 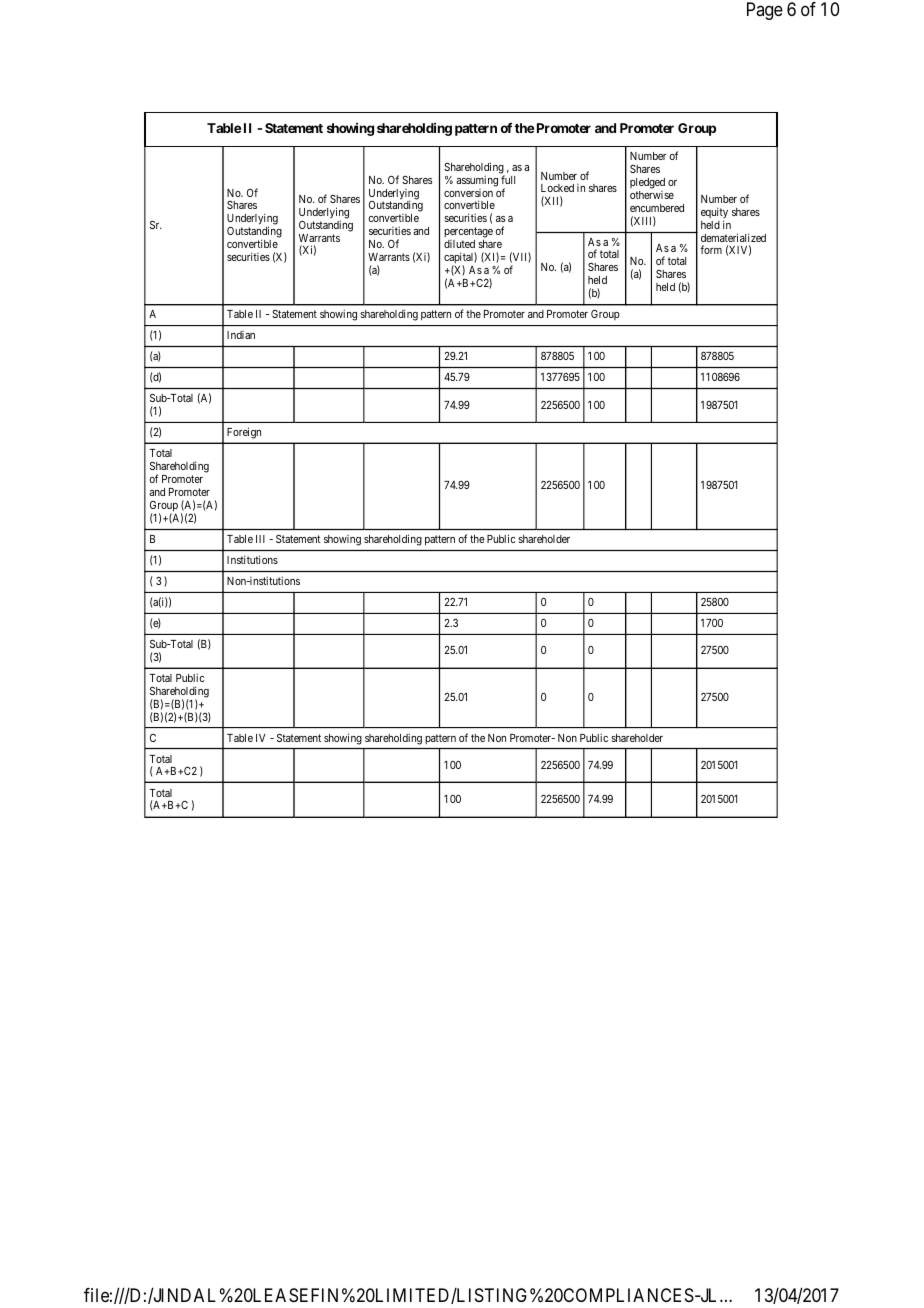 I want to click on assuming, so click(x=477, y=181).
